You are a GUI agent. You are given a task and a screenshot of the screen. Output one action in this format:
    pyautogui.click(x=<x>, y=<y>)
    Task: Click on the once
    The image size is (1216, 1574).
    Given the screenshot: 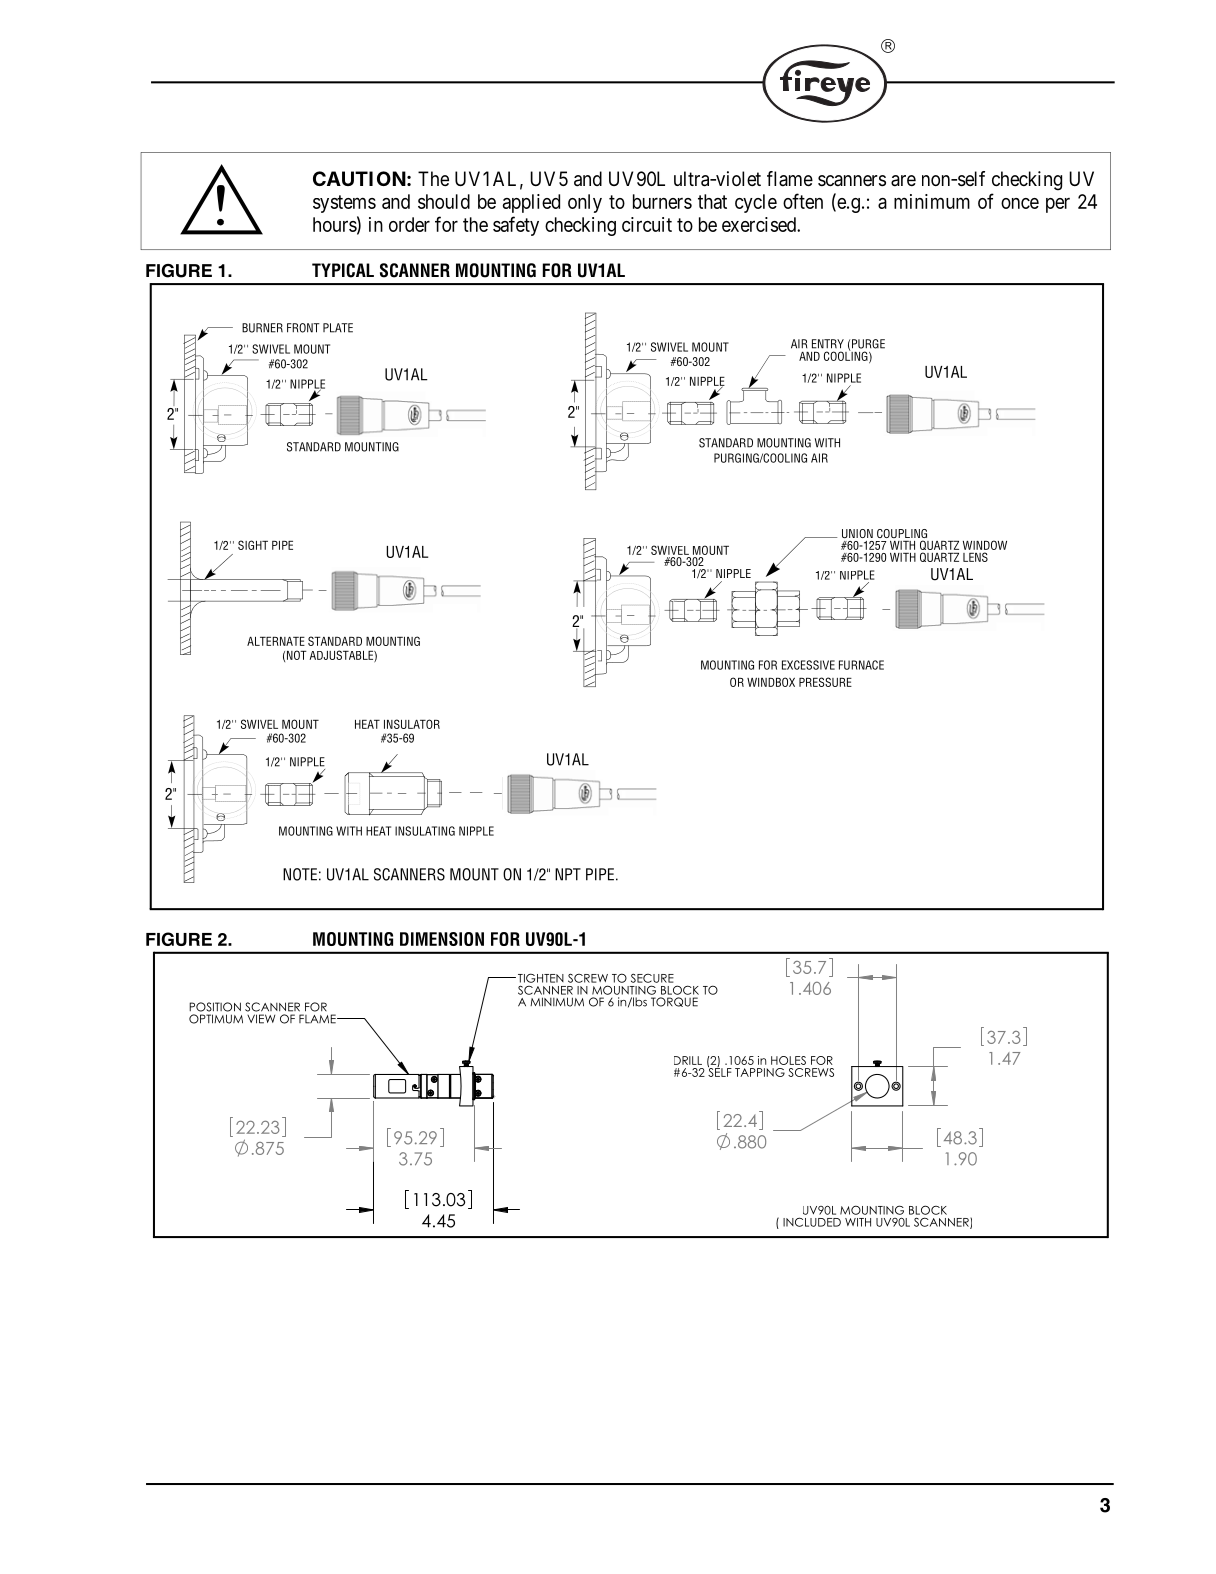 What is the action you would take?
    pyautogui.click(x=1020, y=203)
